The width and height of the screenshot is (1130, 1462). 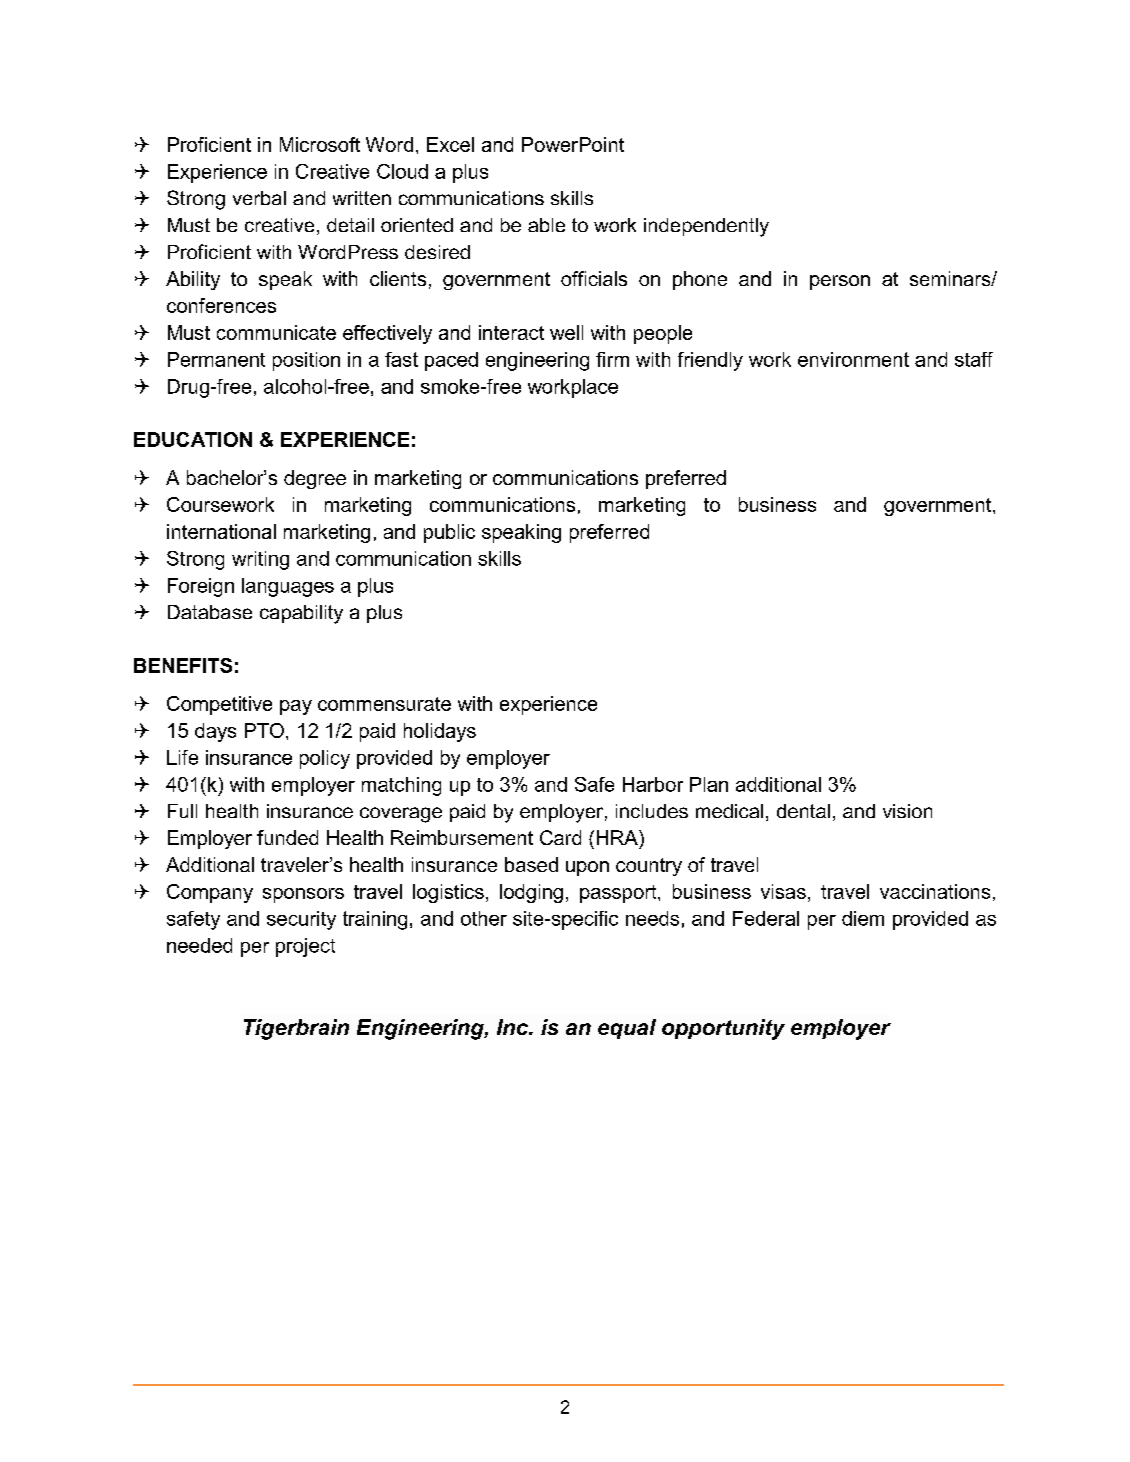 I want to click on staff, so click(x=974, y=359).
